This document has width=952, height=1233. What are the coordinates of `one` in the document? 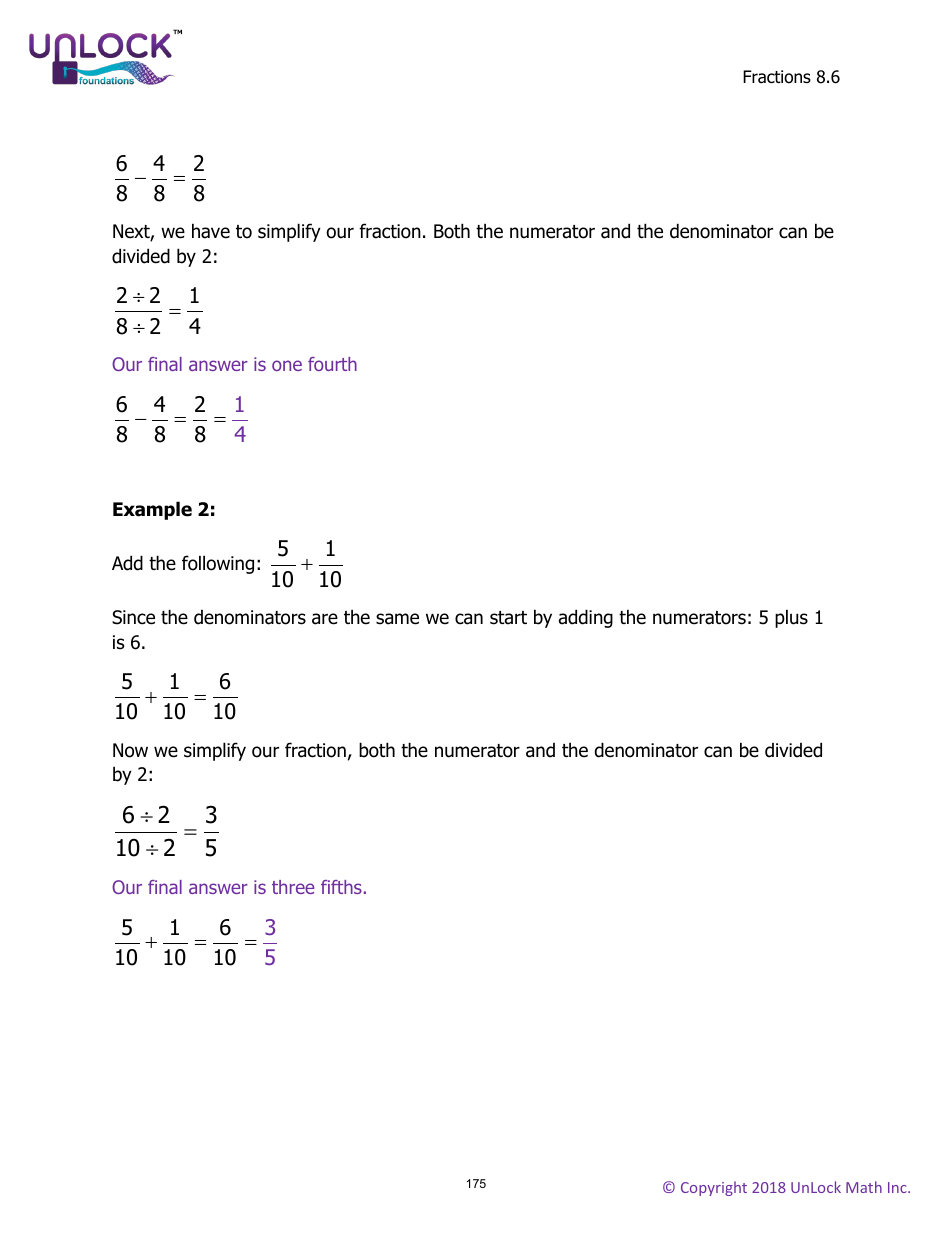 It's located at (287, 365).
